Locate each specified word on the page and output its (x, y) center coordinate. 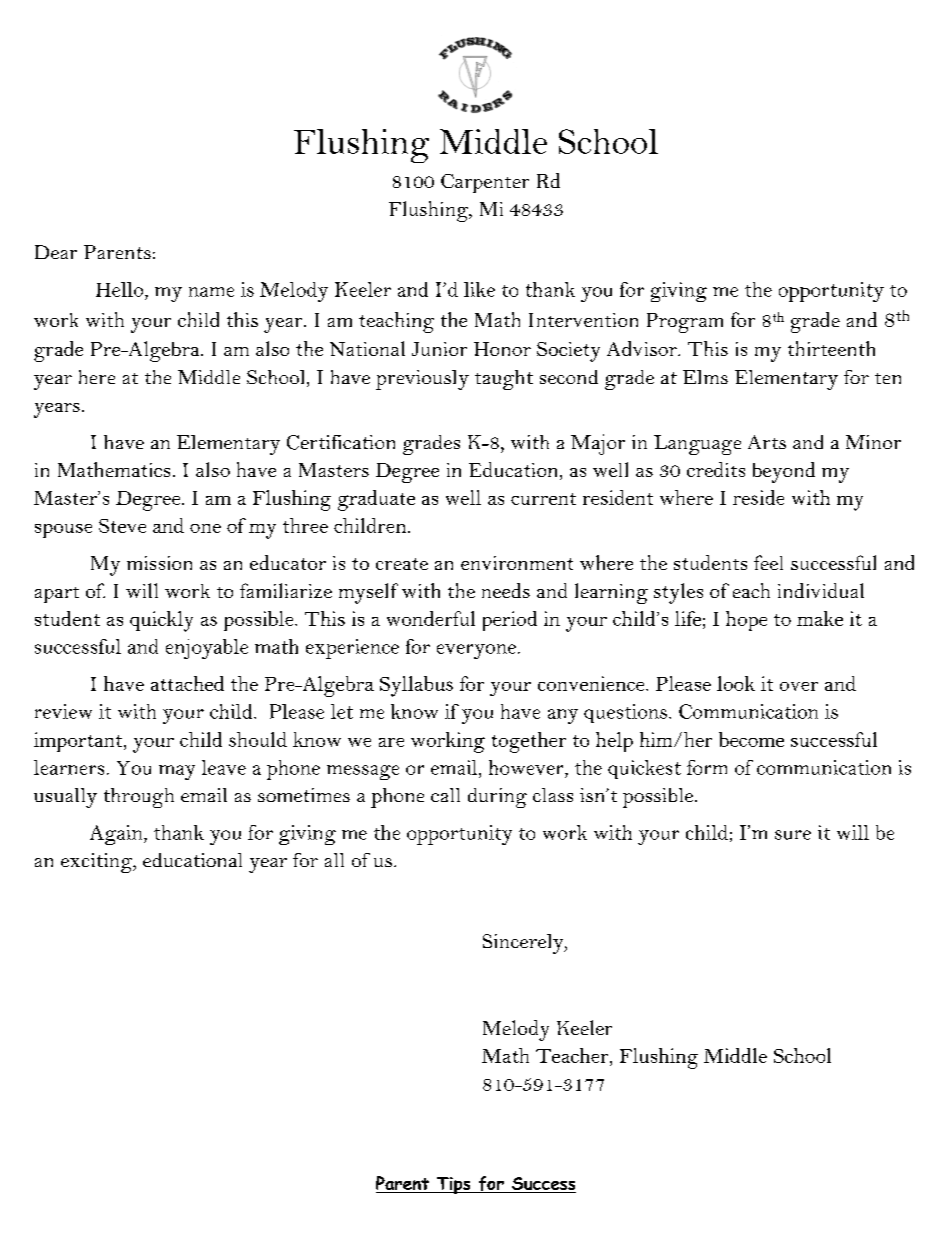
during (497, 798)
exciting (98, 863)
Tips (453, 1185)
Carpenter (485, 183)
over (799, 686)
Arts (767, 442)
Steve (122, 526)
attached (187, 683)
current (543, 499)
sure (793, 835)
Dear (56, 252)
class (553, 795)
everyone (476, 651)
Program (685, 323)
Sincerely (524, 944)
